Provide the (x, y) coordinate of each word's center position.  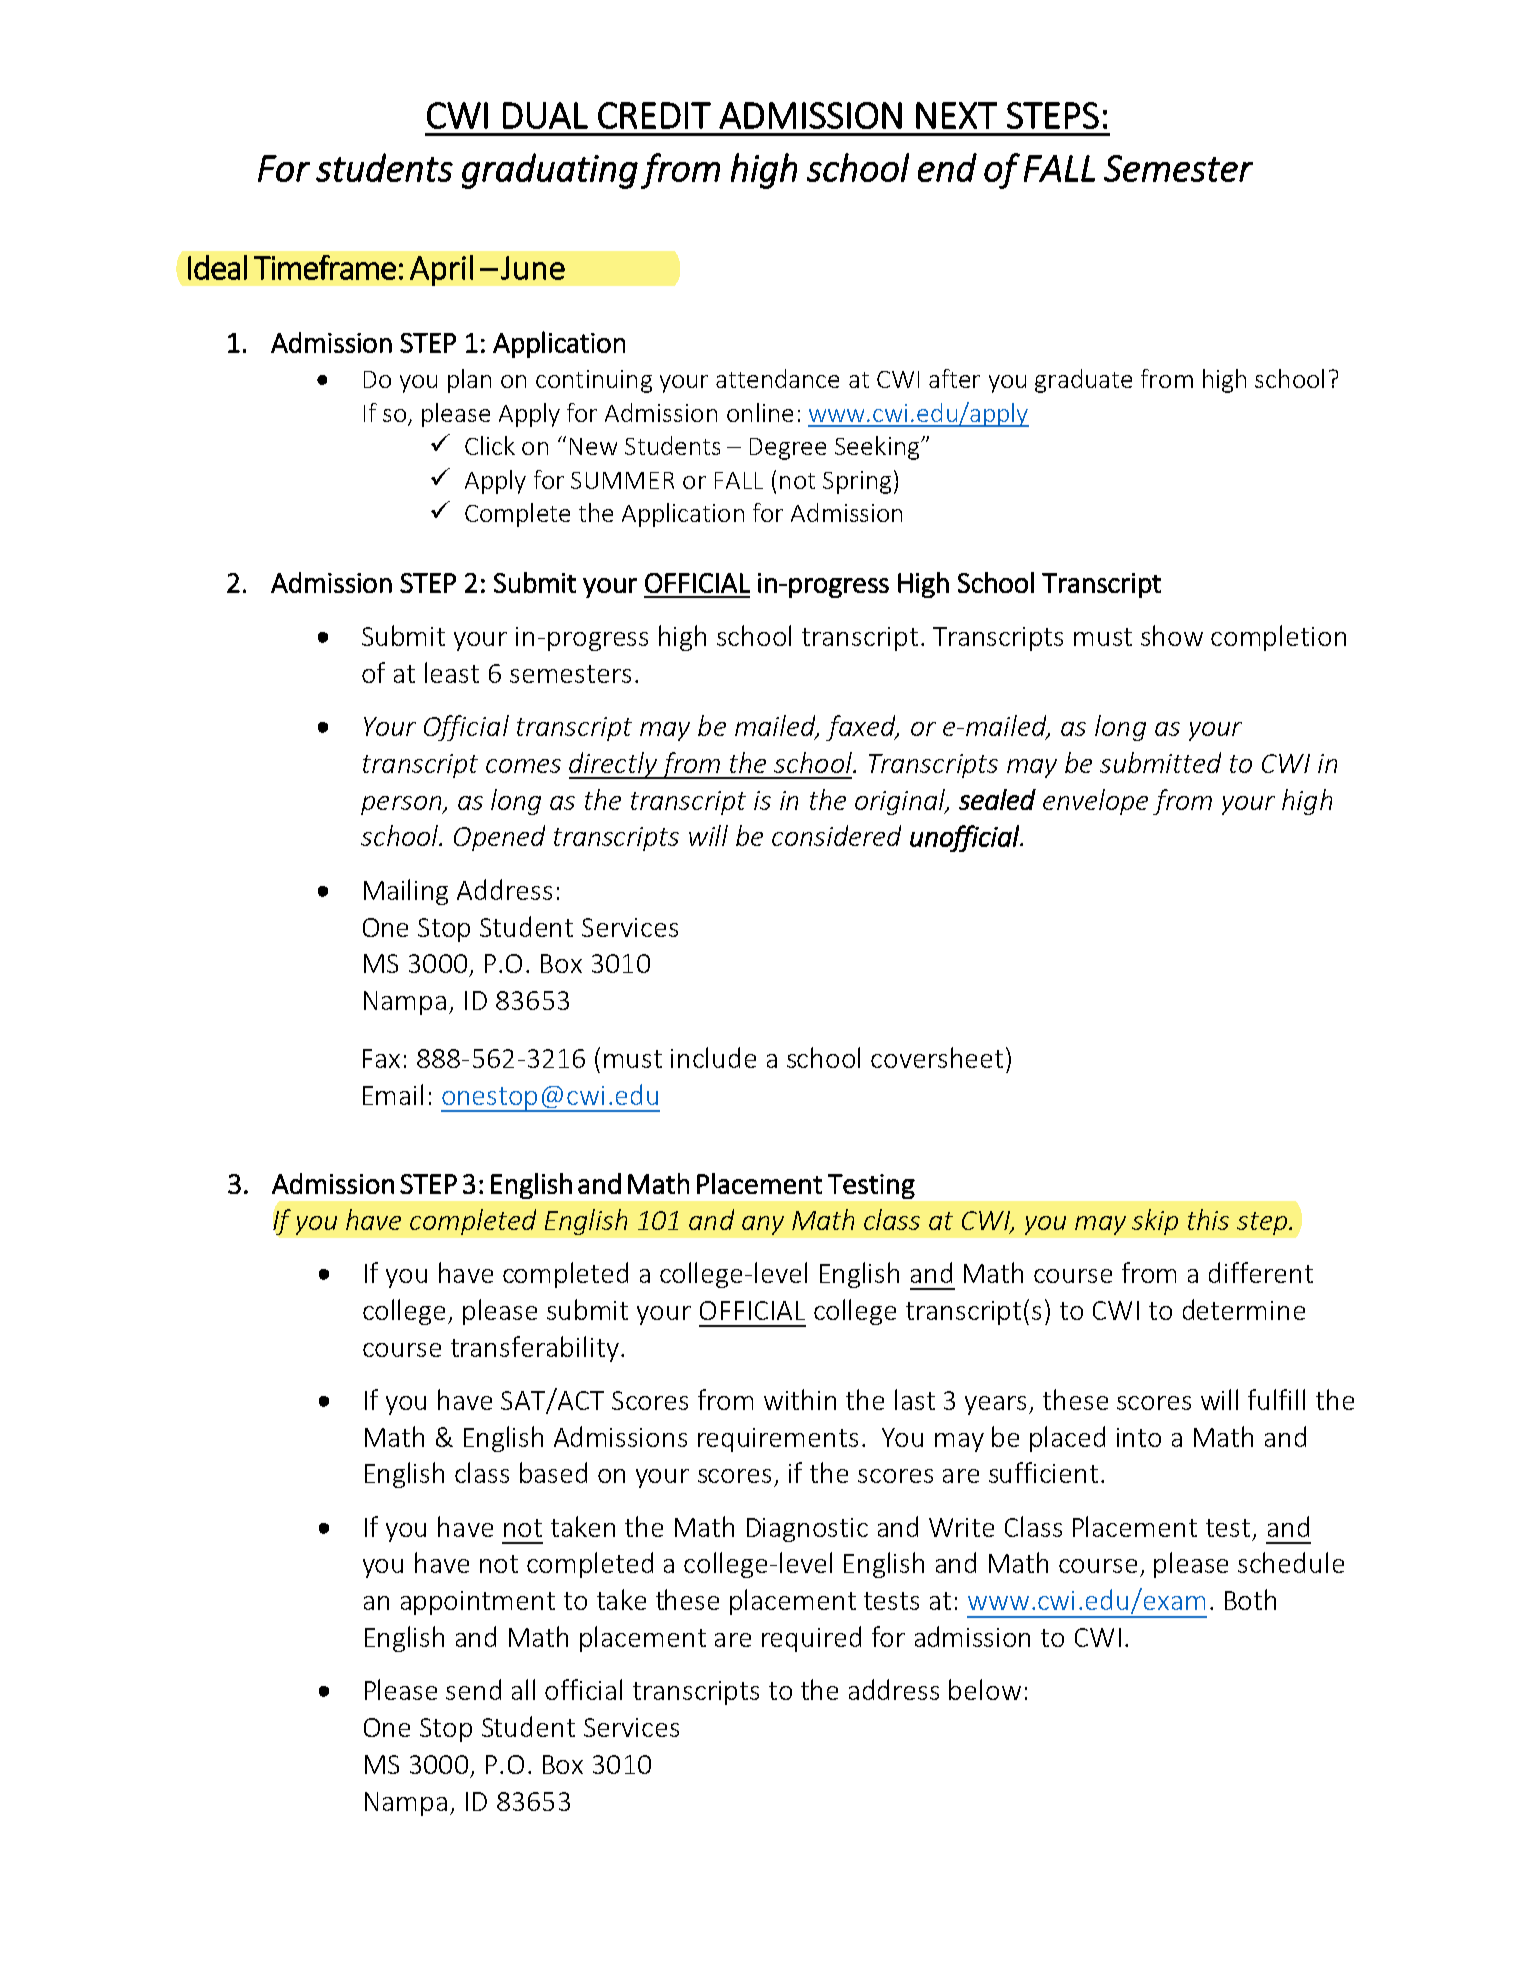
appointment (478, 1603)
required (811, 1639)
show (1172, 635)
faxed (862, 728)
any (763, 1225)
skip (1155, 1222)
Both (1250, 1599)
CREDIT (654, 115)
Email (393, 1094)
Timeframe (325, 267)
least (452, 672)
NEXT (956, 115)
